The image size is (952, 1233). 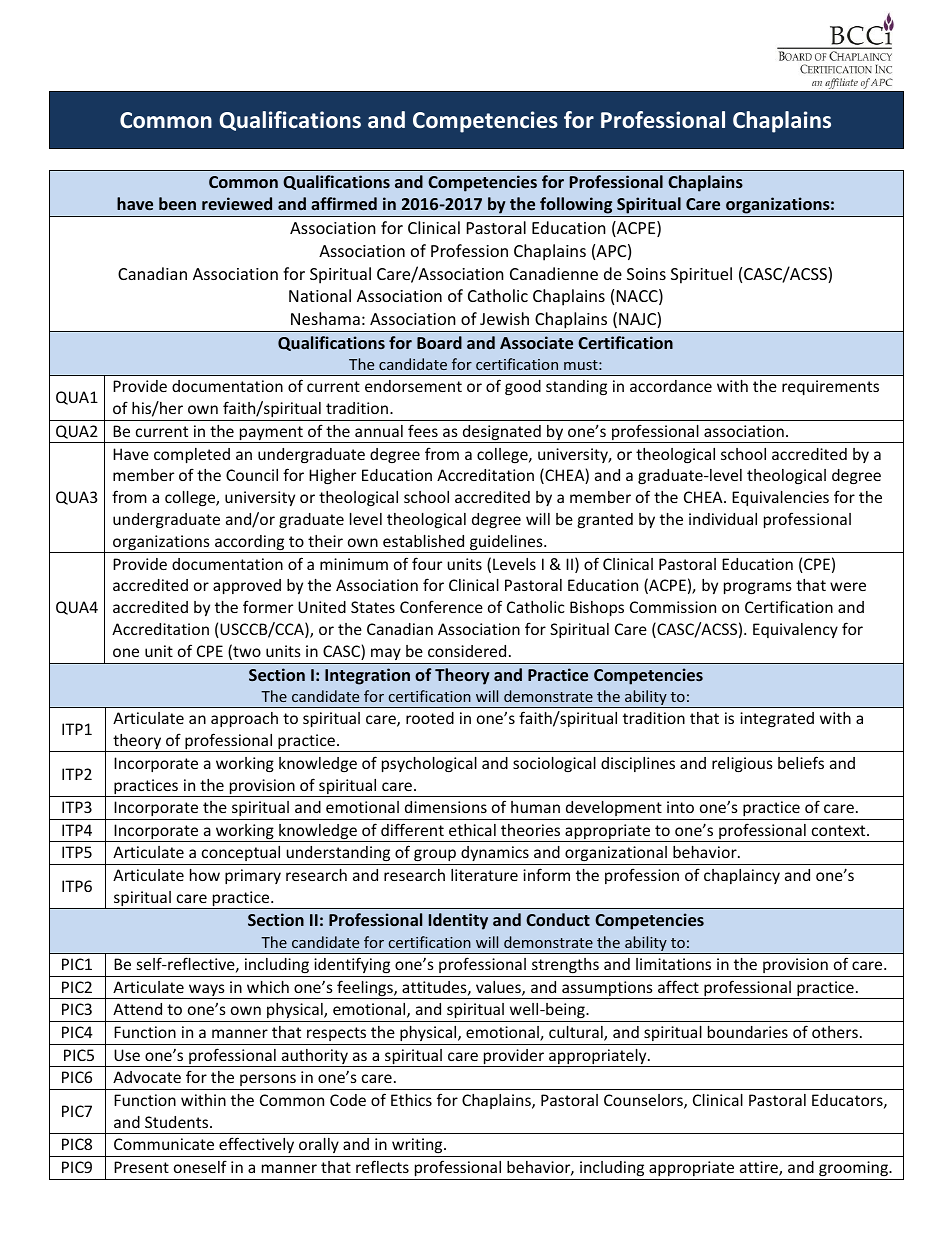 What do you see at coordinates (244, 719) in the screenshot?
I see `approach` at bounding box center [244, 719].
